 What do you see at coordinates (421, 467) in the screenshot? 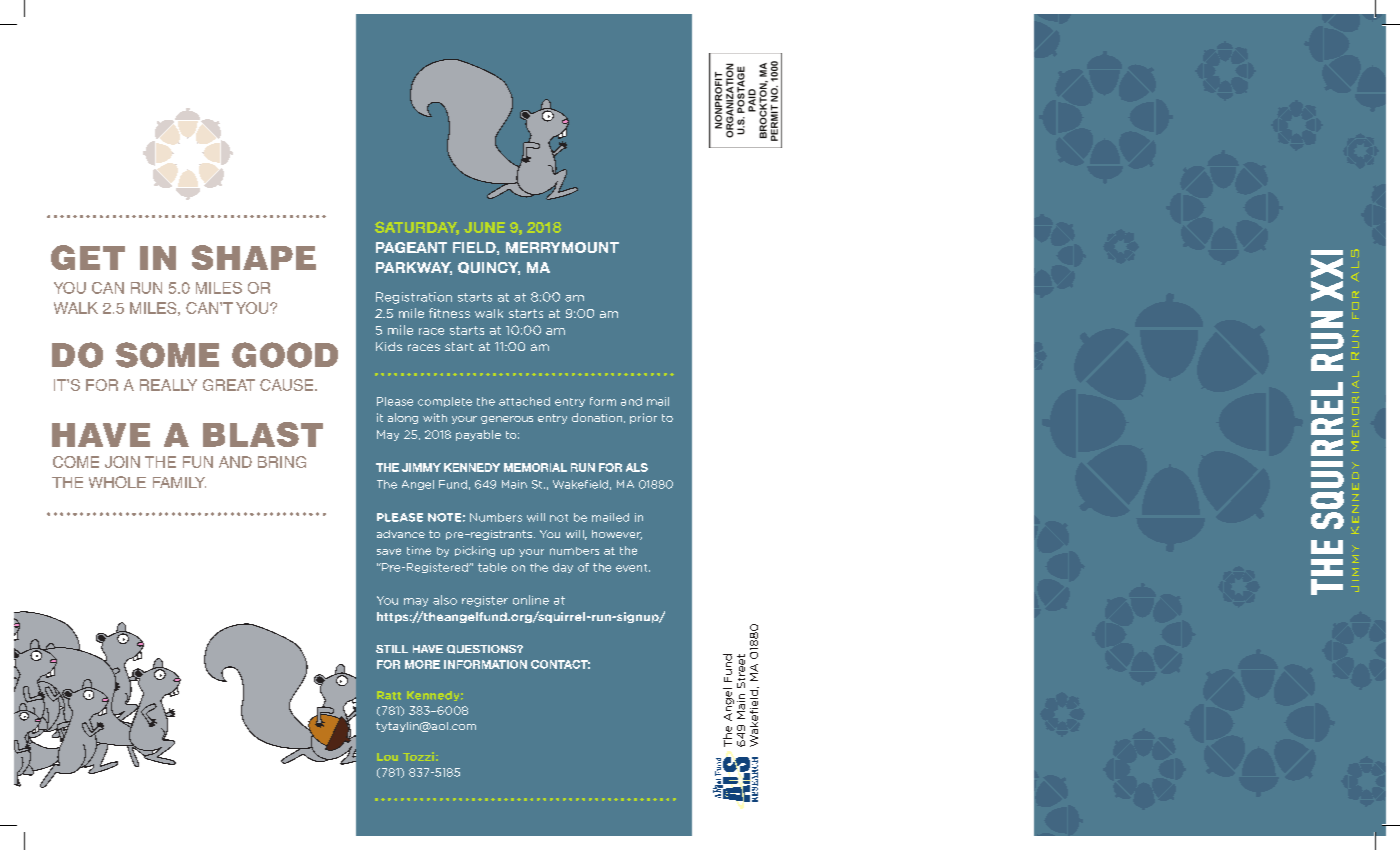
I see `Jimmy` at bounding box center [421, 467].
